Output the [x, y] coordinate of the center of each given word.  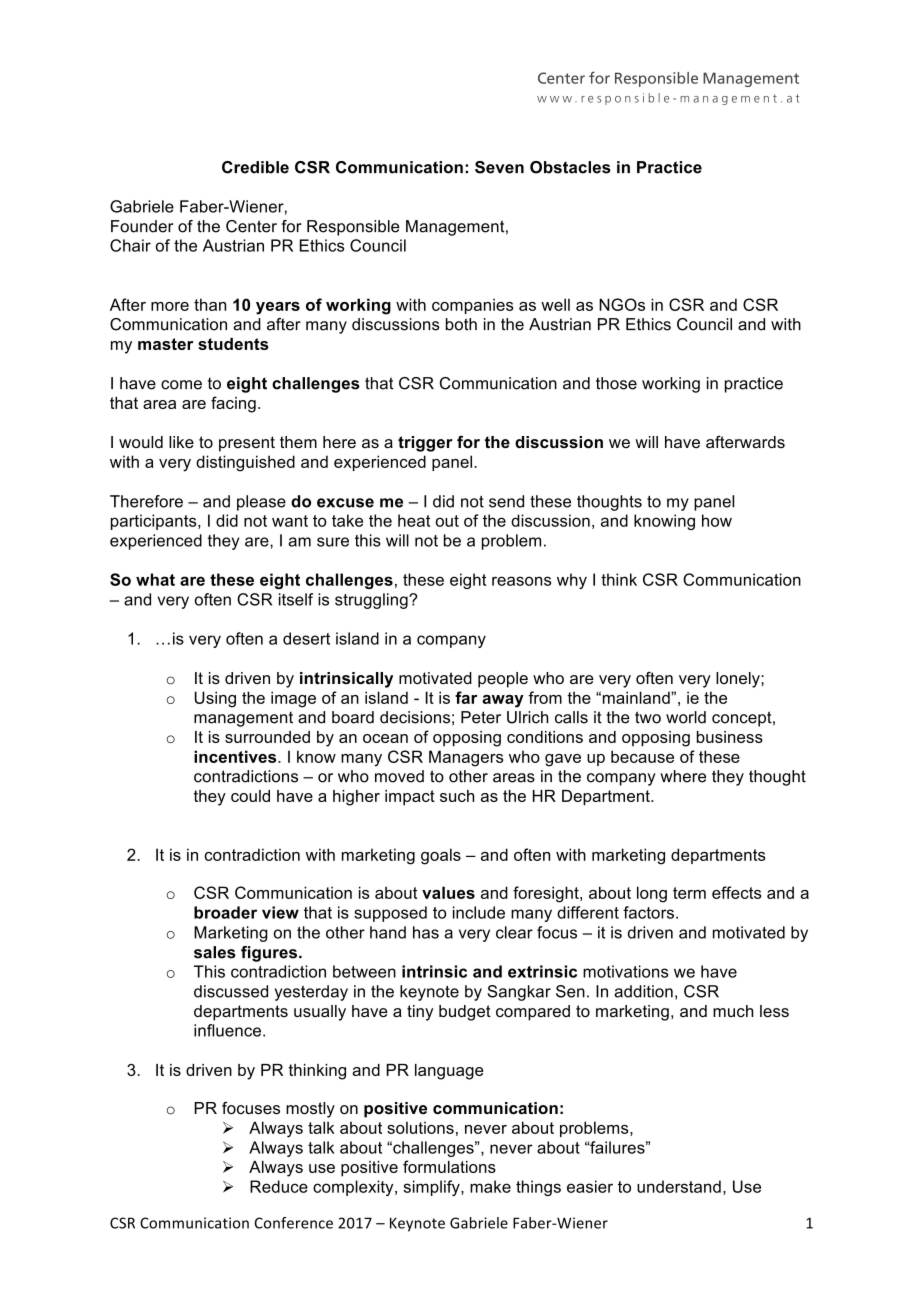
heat [414, 520]
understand [679, 1186]
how [717, 520]
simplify [432, 1188]
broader [225, 912]
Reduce [279, 1186]
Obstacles [570, 167]
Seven [499, 167]
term [689, 893]
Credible [255, 167]
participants [155, 522]
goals [441, 856]
